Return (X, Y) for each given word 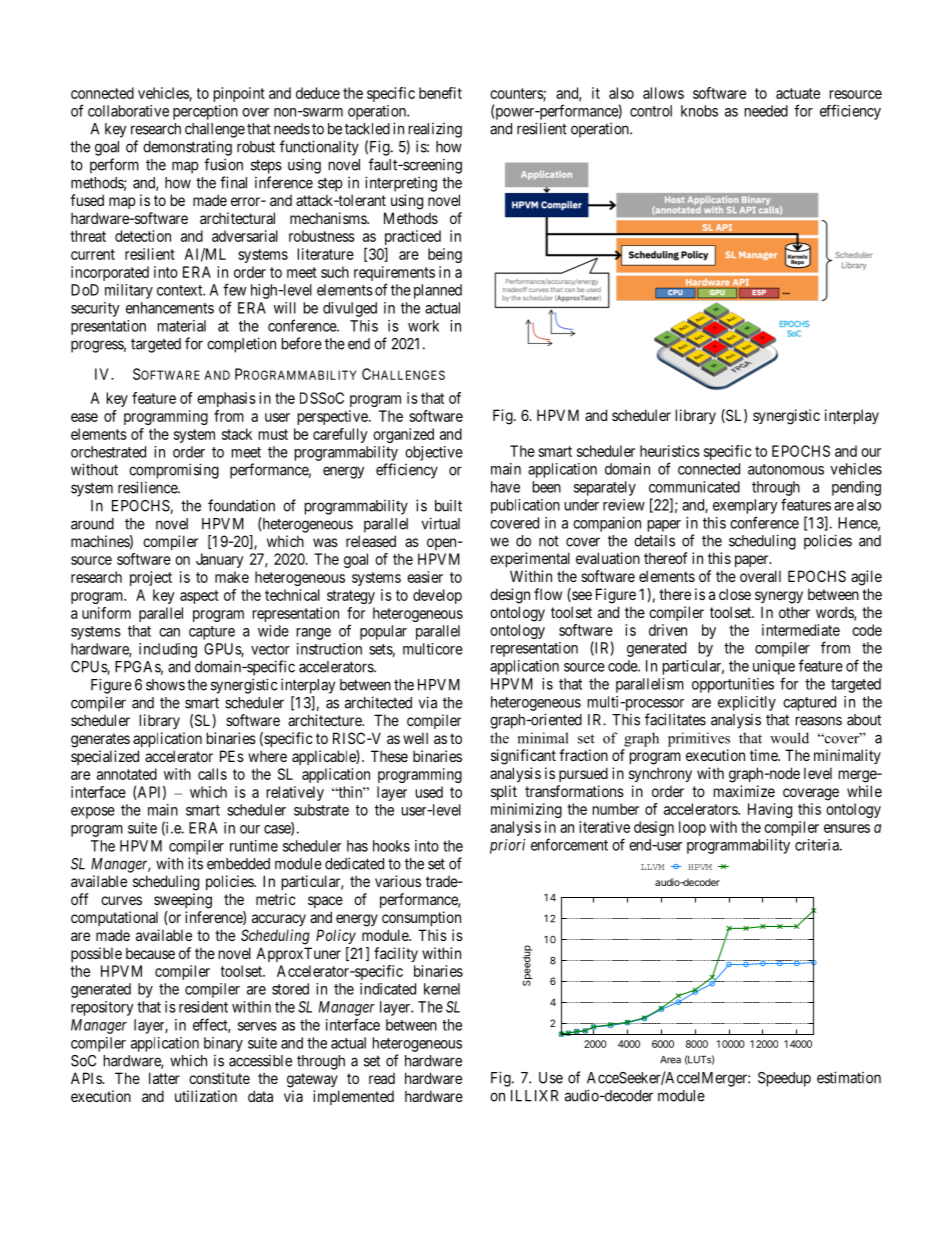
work (423, 326)
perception (205, 112)
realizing (435, 130)
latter (164, 1078)
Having (770, 810)
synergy (779, 597)
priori (507, 846)
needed (766, 111)
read (382, 1078)
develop (437, 596)
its (195, 863)
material (182, 326)
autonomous (786, 469)
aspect (199, 597)
